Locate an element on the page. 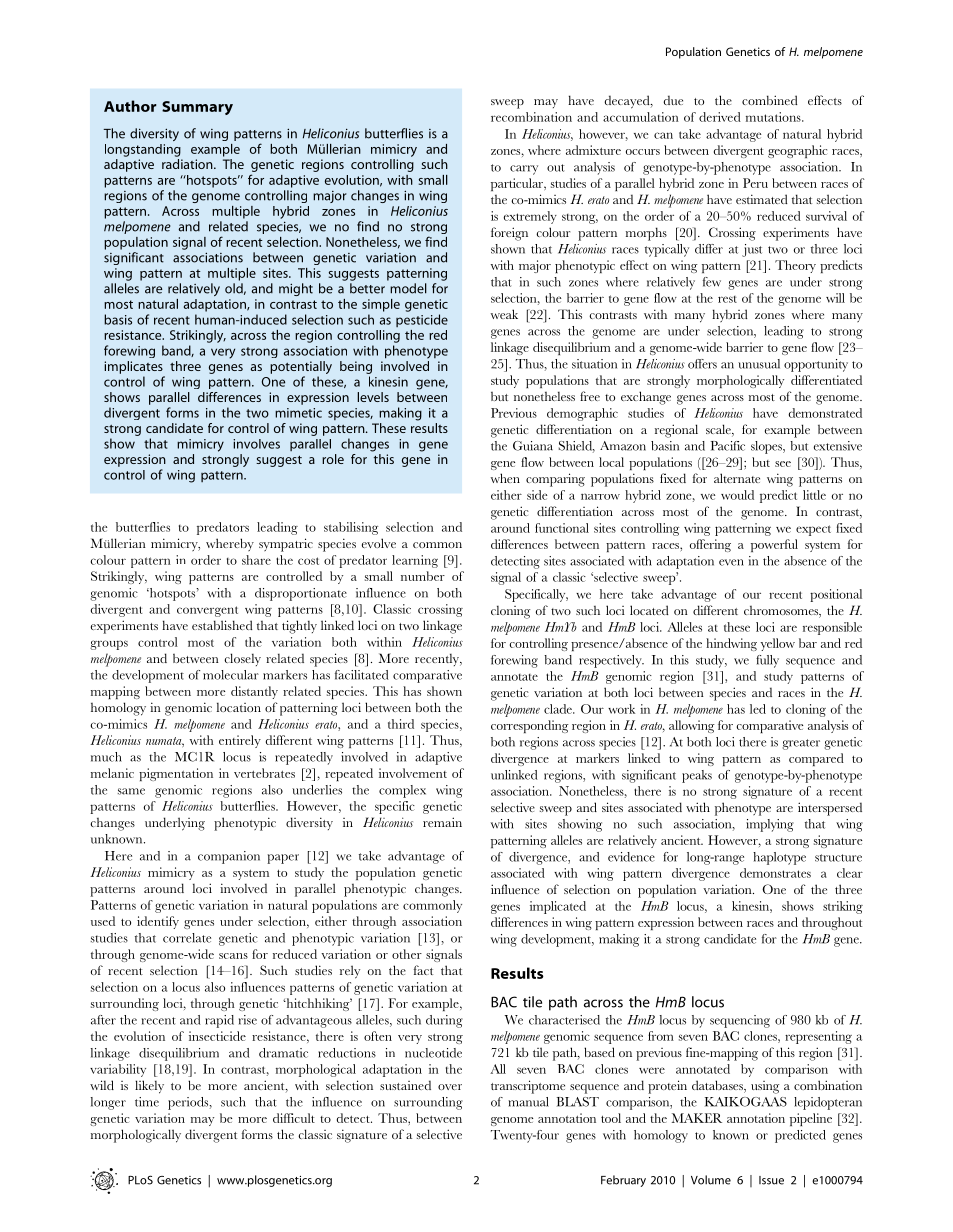 The image size is (953, 1232). demonstrates is located at coordinates (775, 873).
